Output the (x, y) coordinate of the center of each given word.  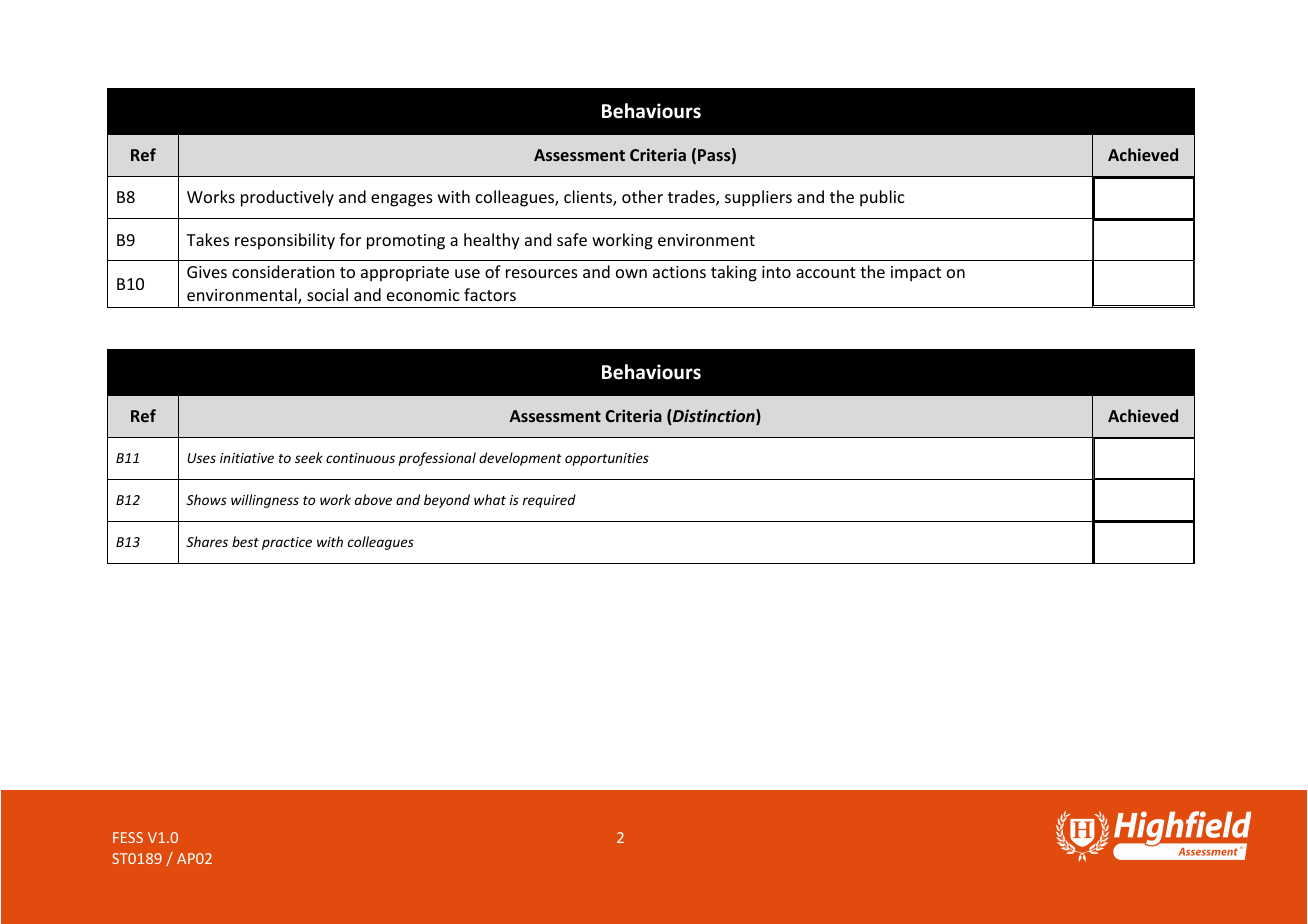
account (826, 272)
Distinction (714, 417)
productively (287, 198)
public (882, 198)
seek (309, 457)
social (327, 294)
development (520, 459)
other (642, 196)
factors (490, 294)
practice (287, 543)
